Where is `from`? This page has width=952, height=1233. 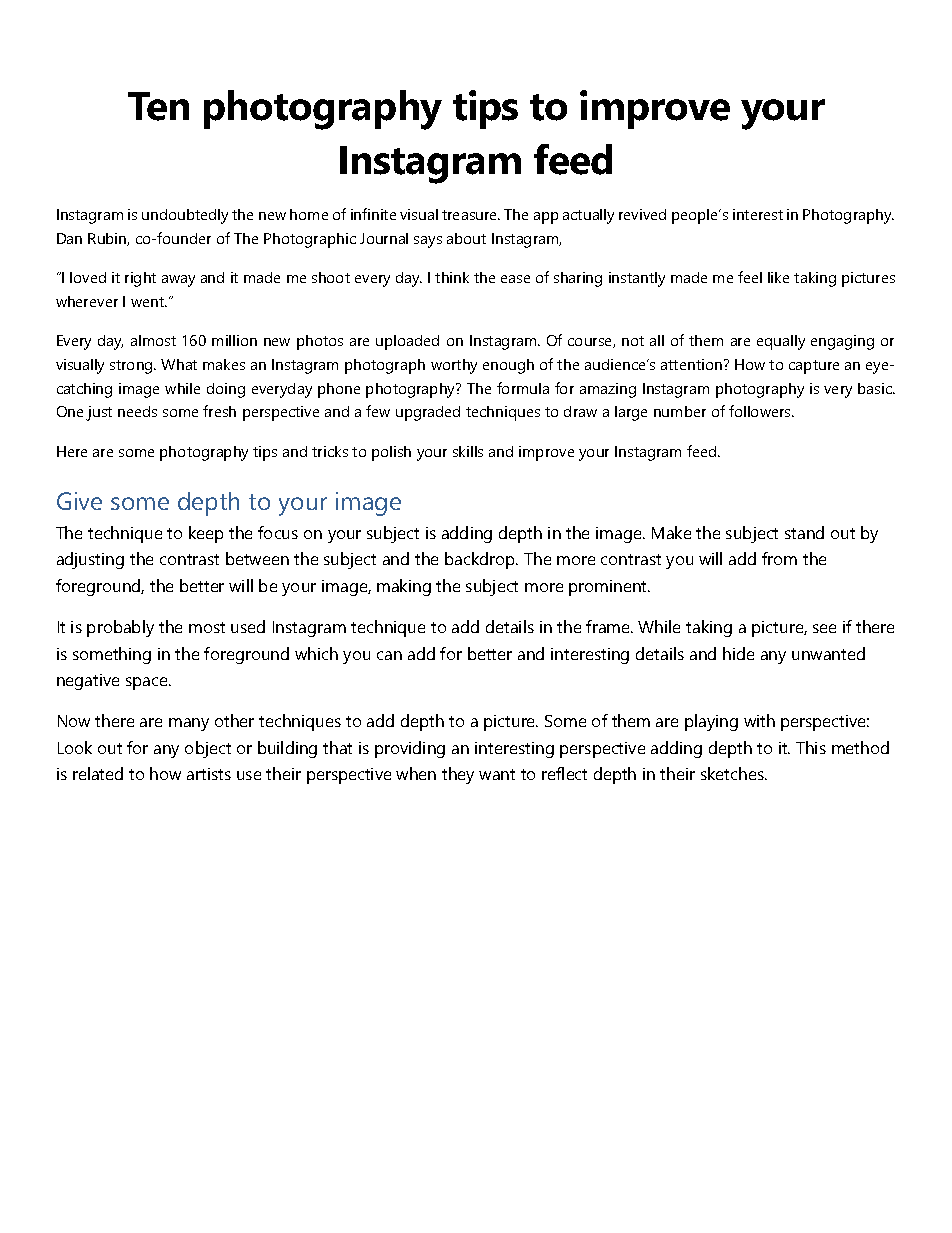
from is located at coordinates (779, 558).
